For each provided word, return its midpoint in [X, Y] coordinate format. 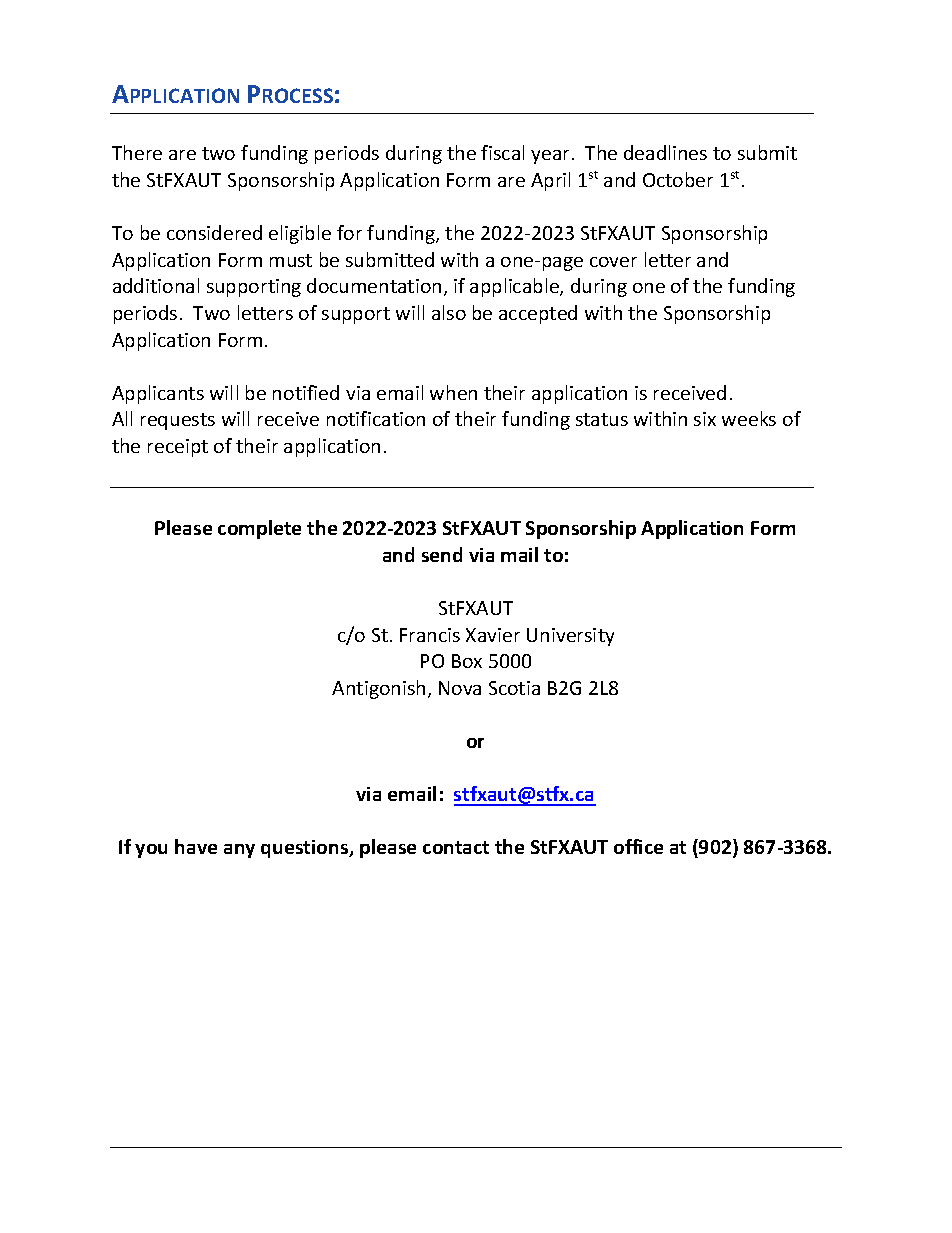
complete [259, 529]
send [442, 554]
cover [613, 262]
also [449, 312]
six [705, 419]
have [196, 846]
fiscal [502, 152]
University [570, 637]
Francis [430, 635]
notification [376, 418]
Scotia [514, 688]
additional [156, 285]
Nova [460, 688]
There [137, 152]
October [678, 179]
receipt [178, 448]
